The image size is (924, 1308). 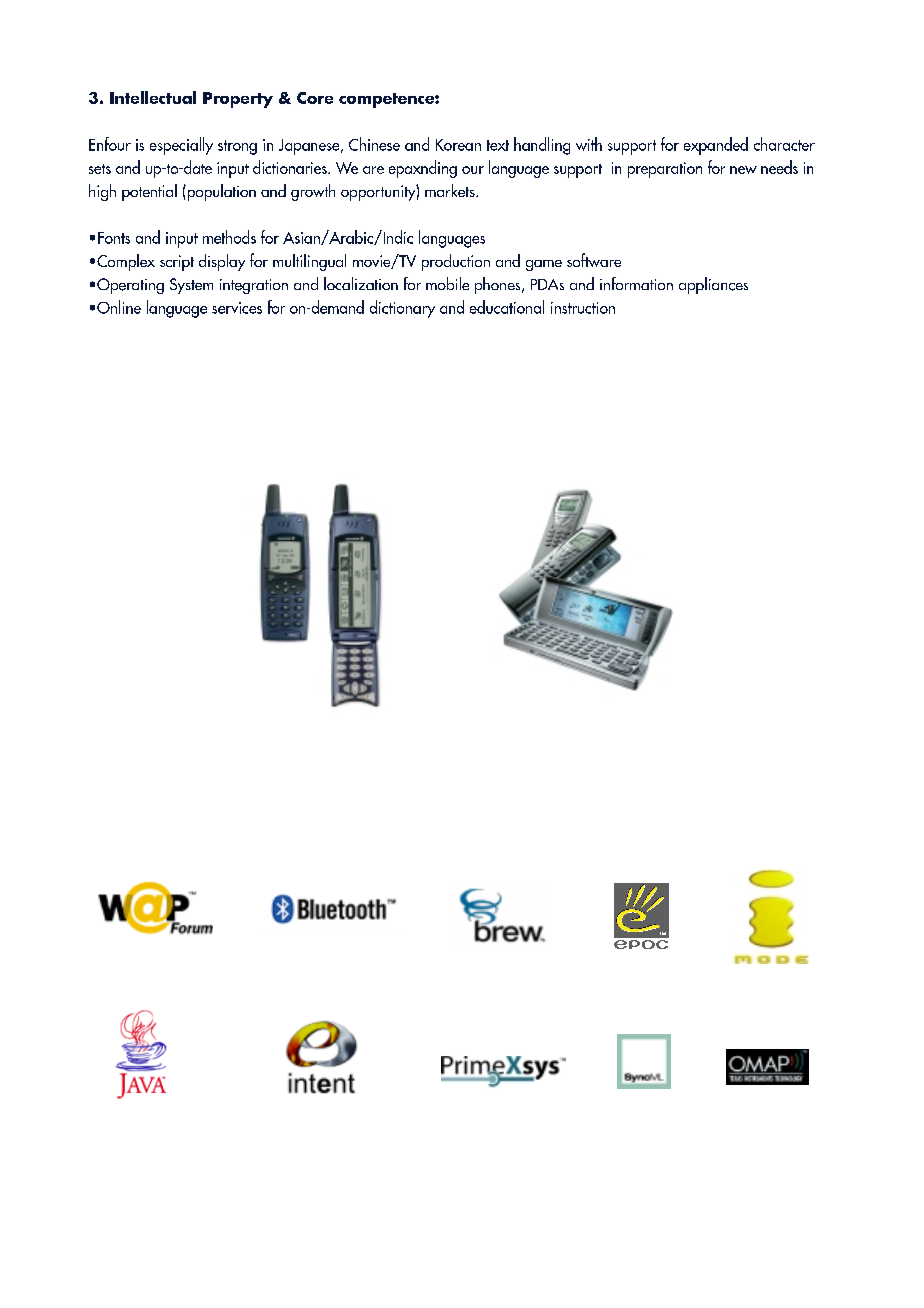 What do you see at coordinates (100, 169) in the screenshot?
I see `sets` at bounding box center [100, 169].
